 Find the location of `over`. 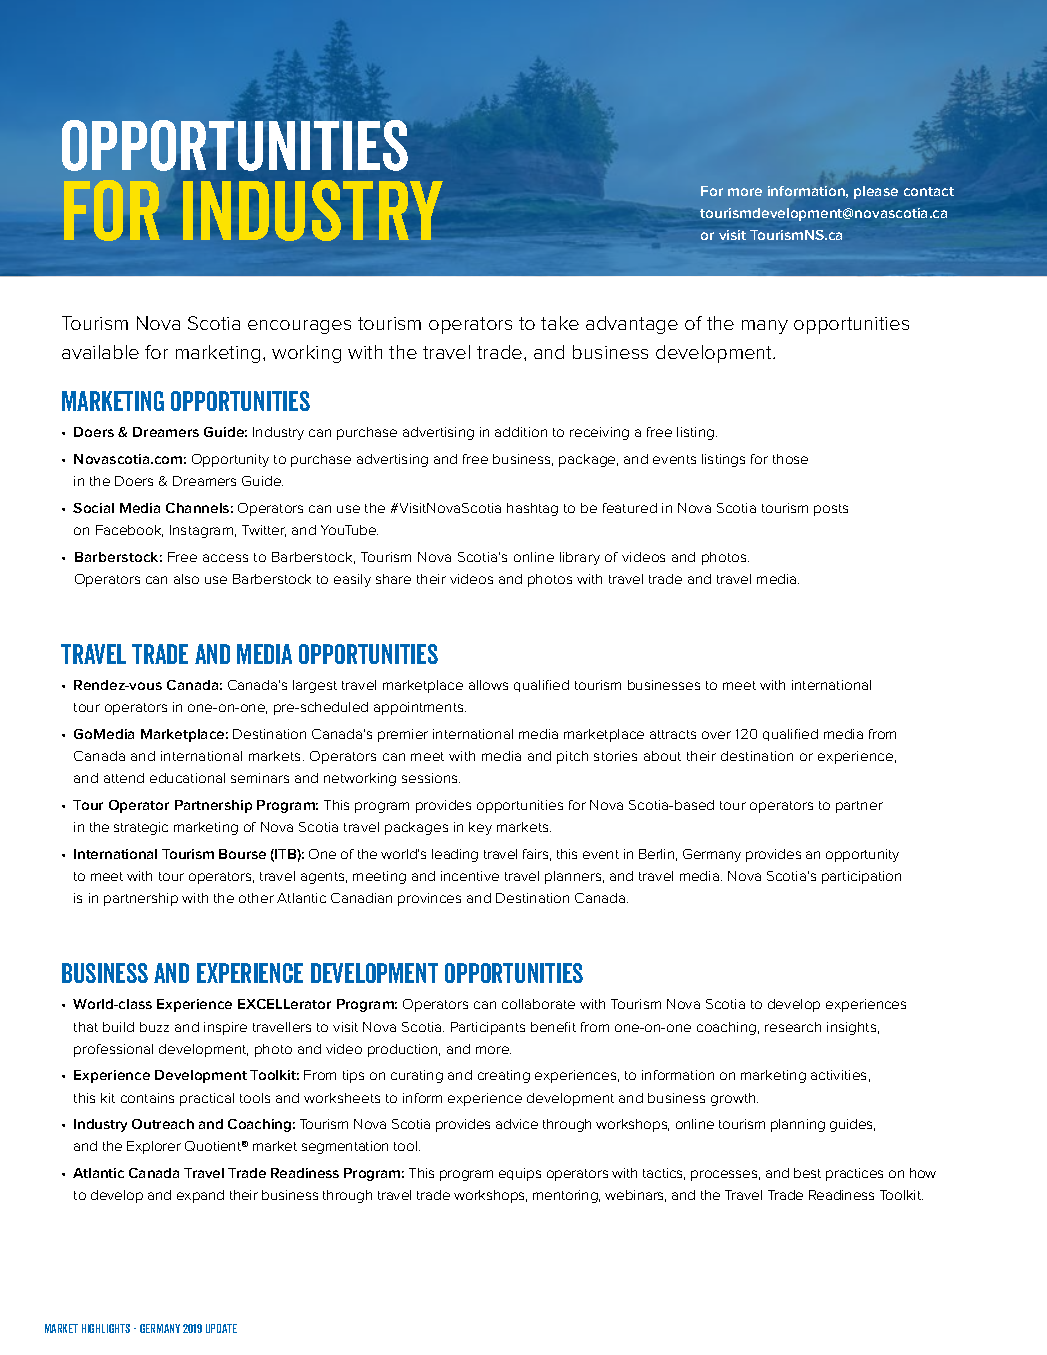

over is located at coordinates (716, 735).
